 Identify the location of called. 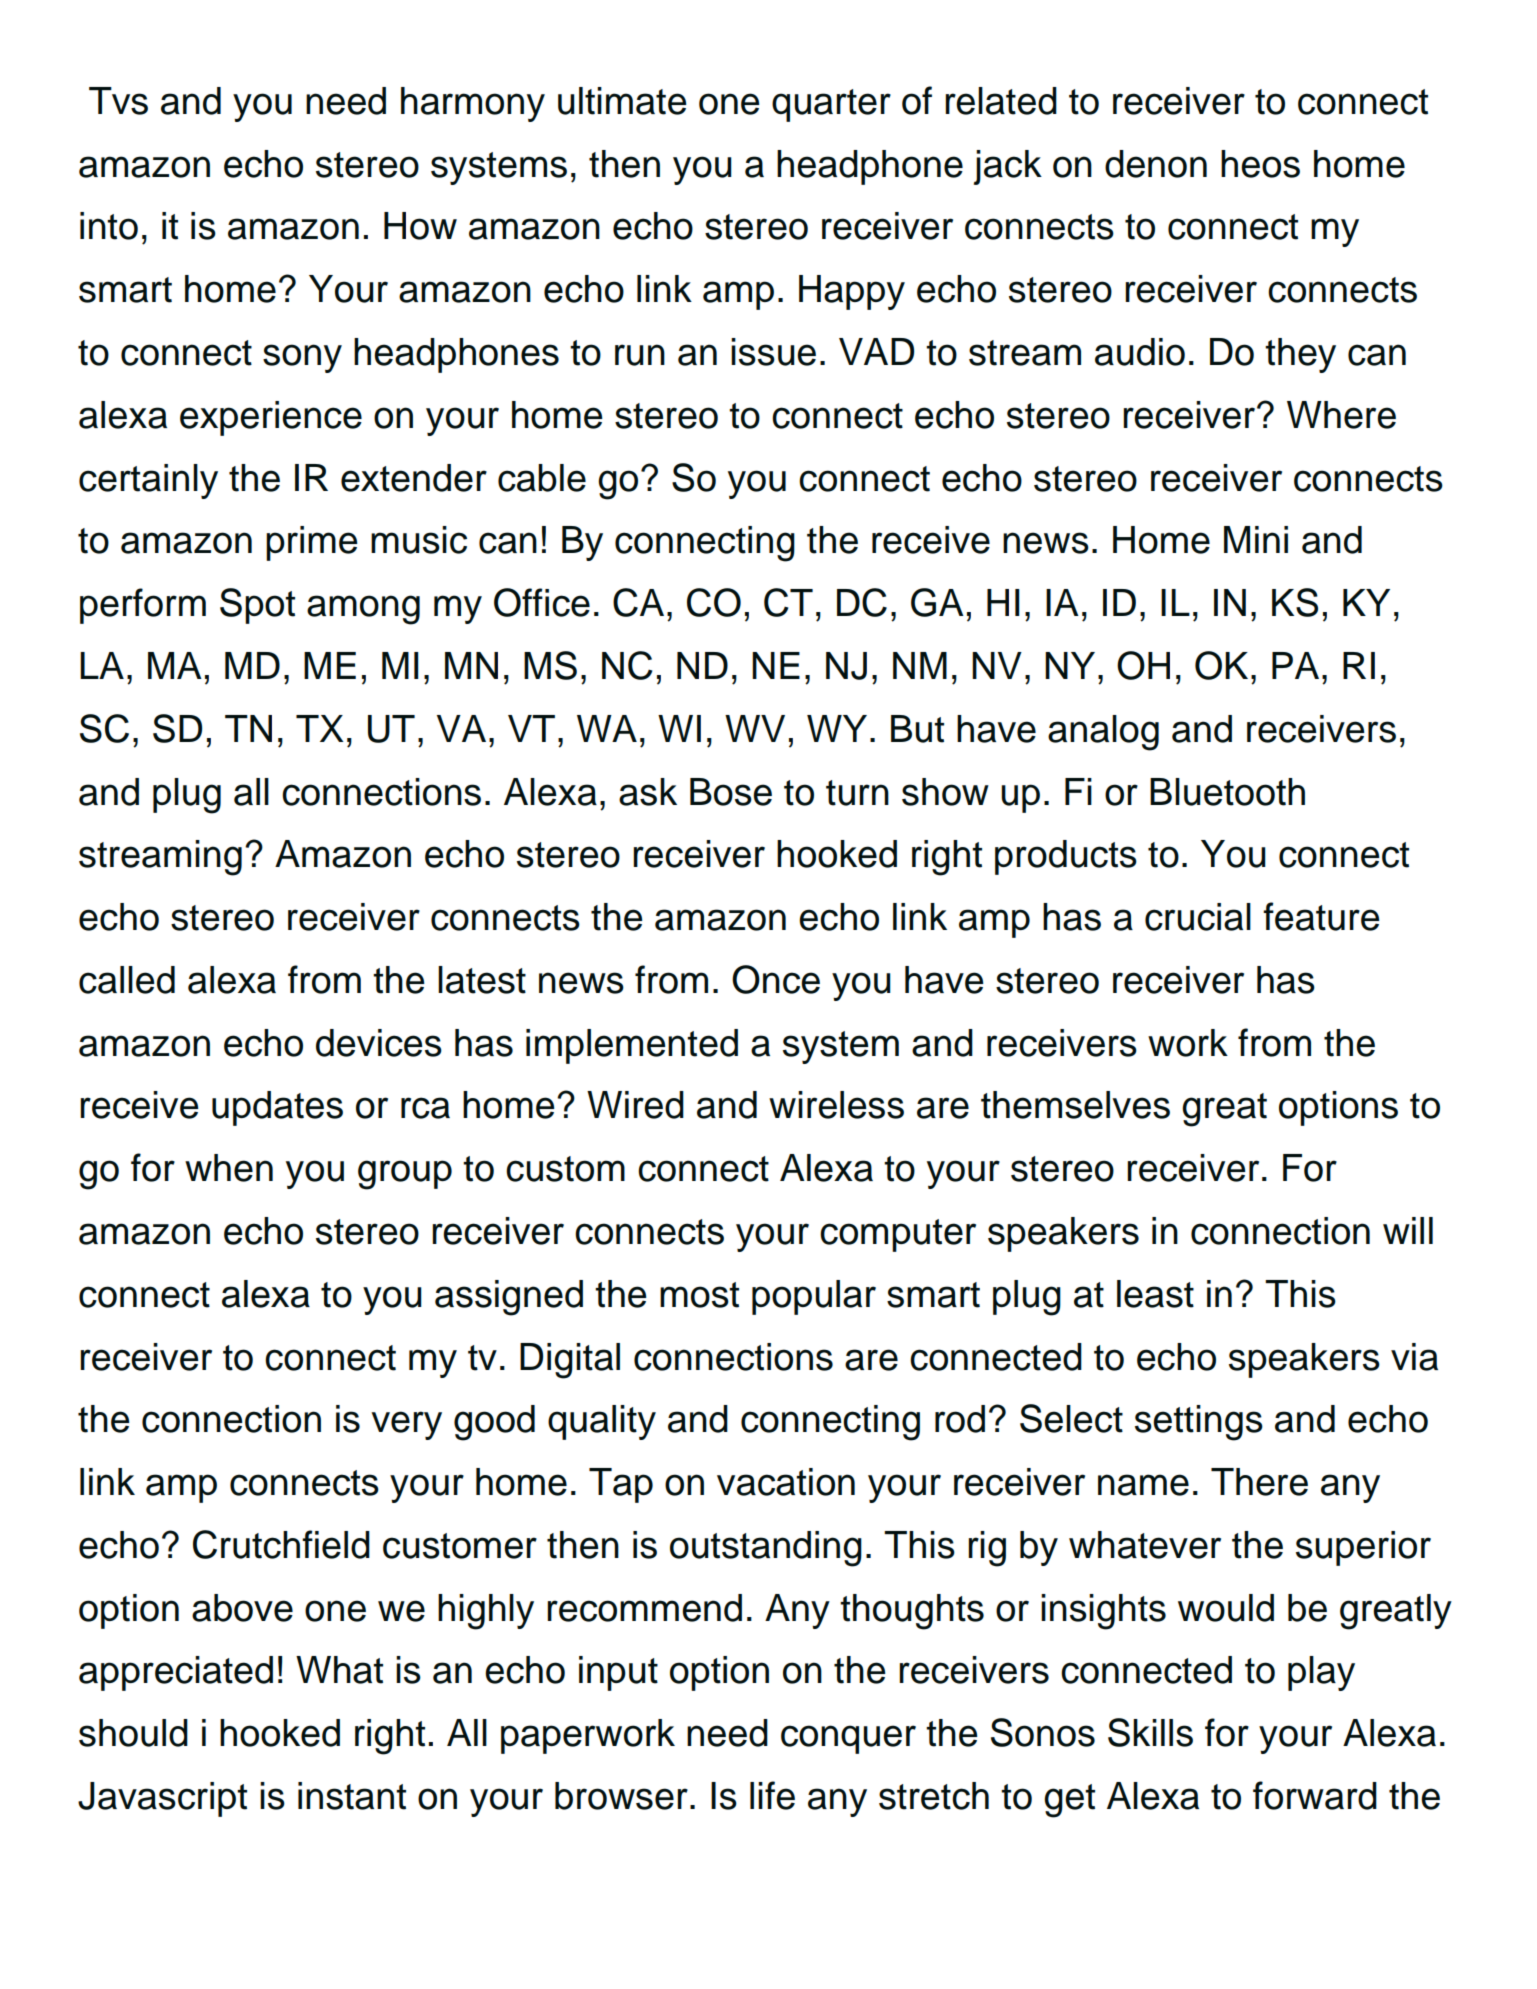
(127, 980).
